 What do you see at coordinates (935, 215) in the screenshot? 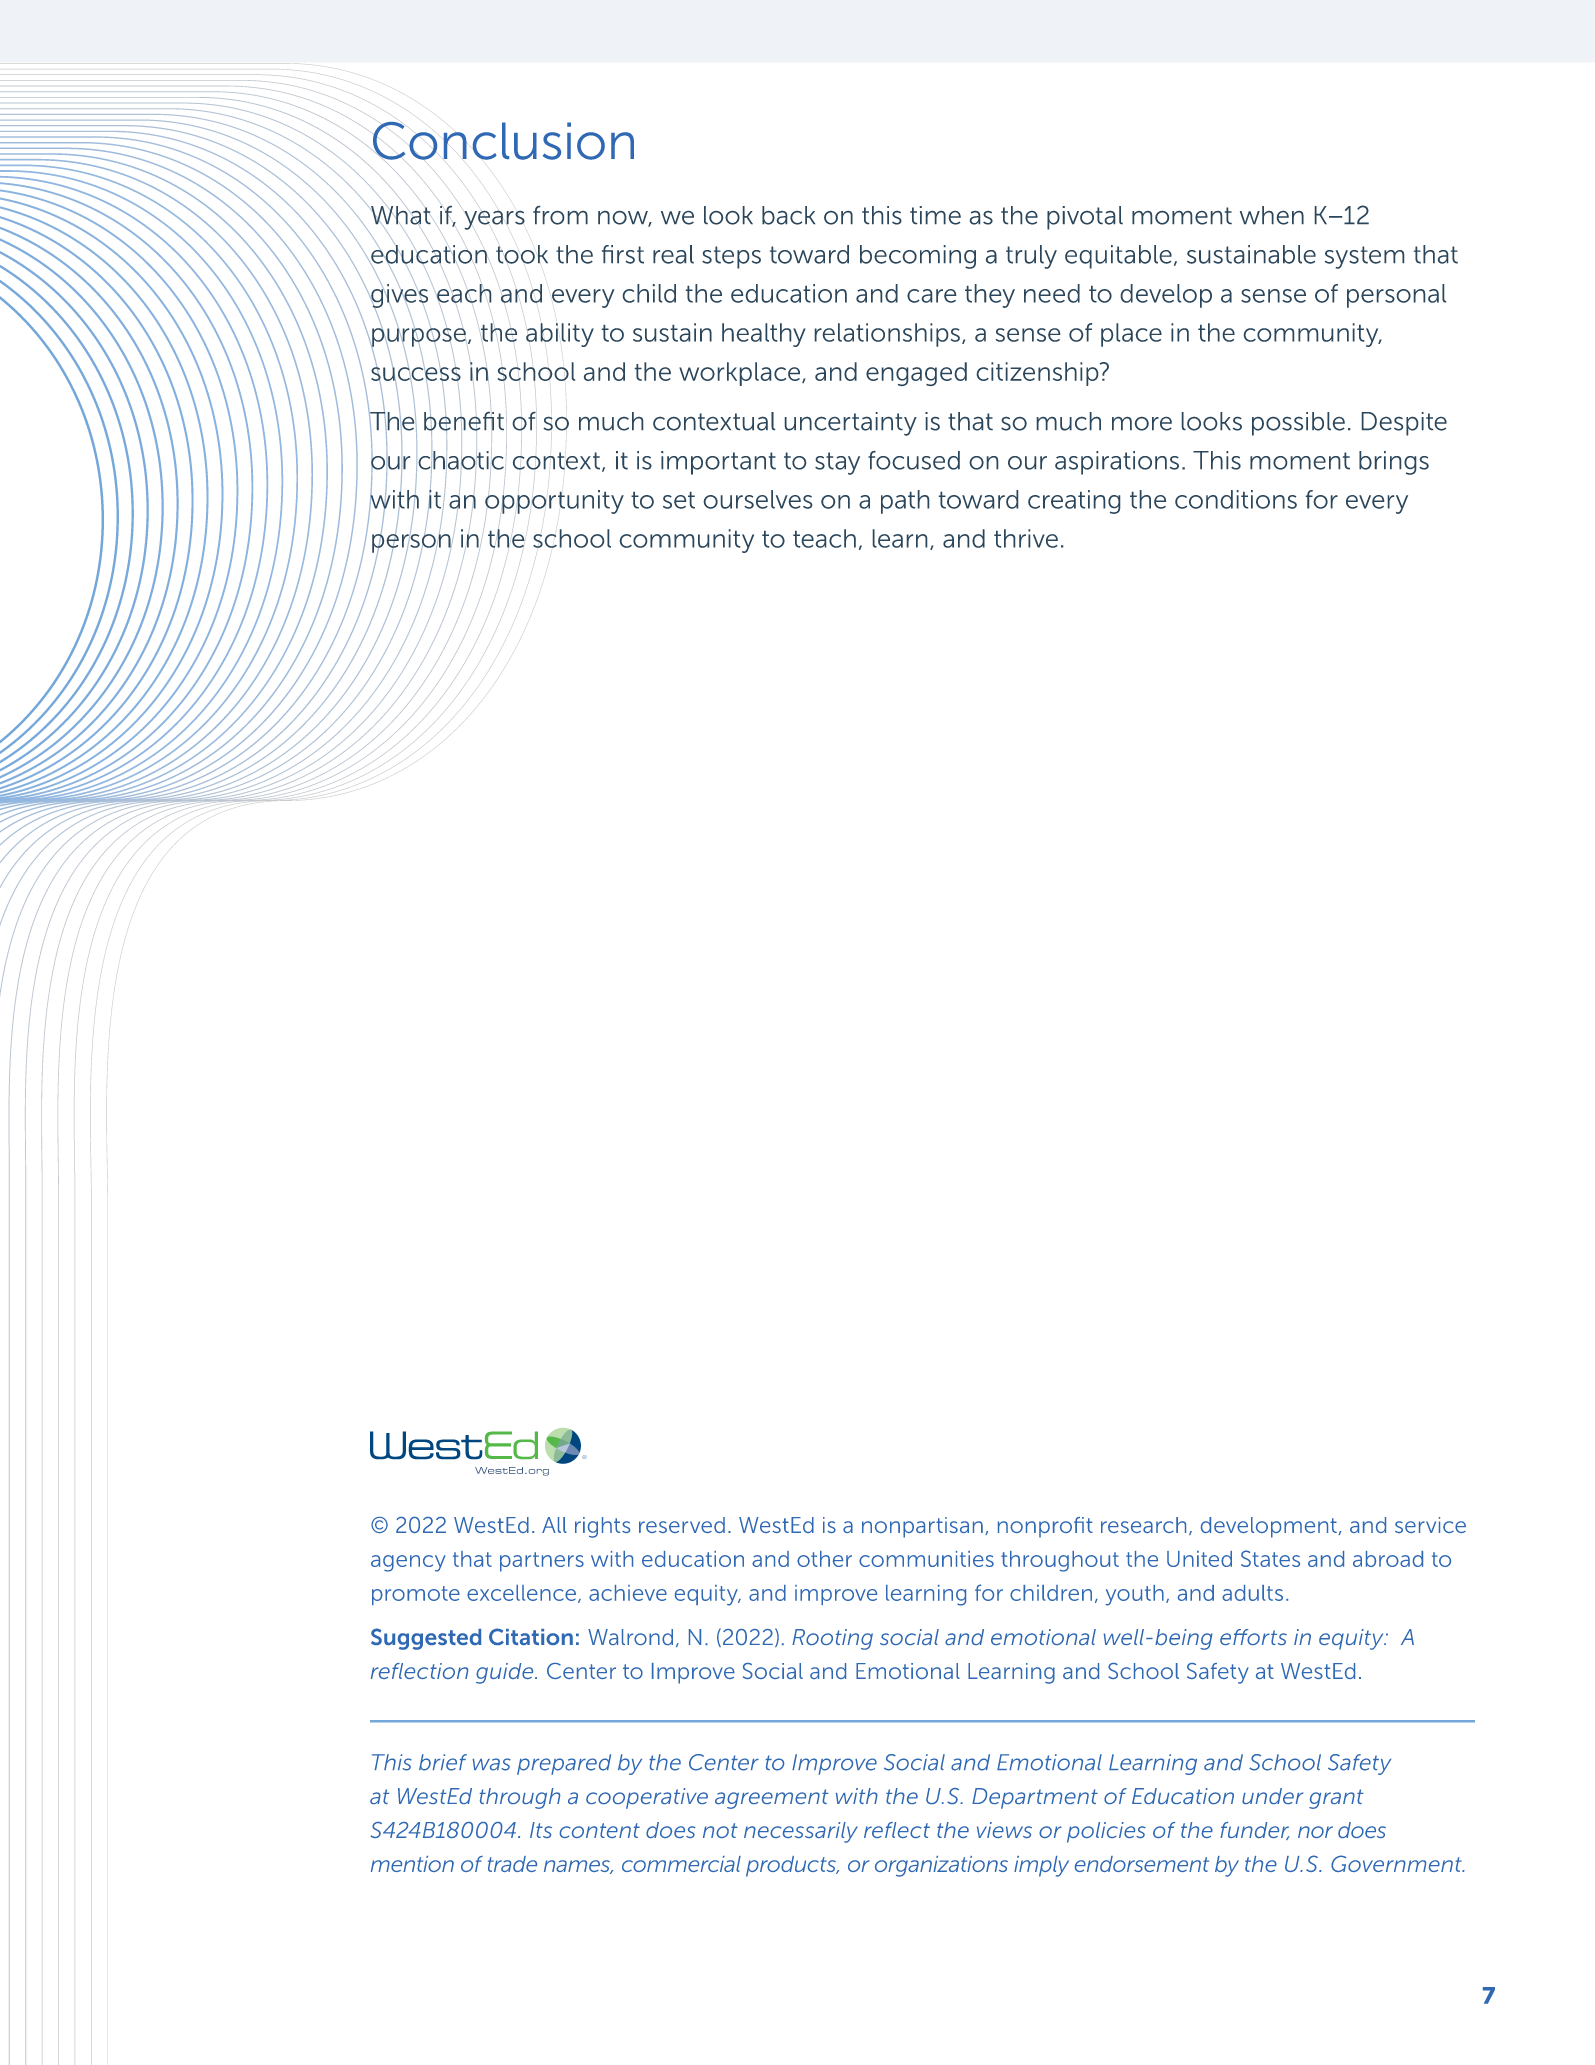
I see `time` at bounding box center [935, 215].
